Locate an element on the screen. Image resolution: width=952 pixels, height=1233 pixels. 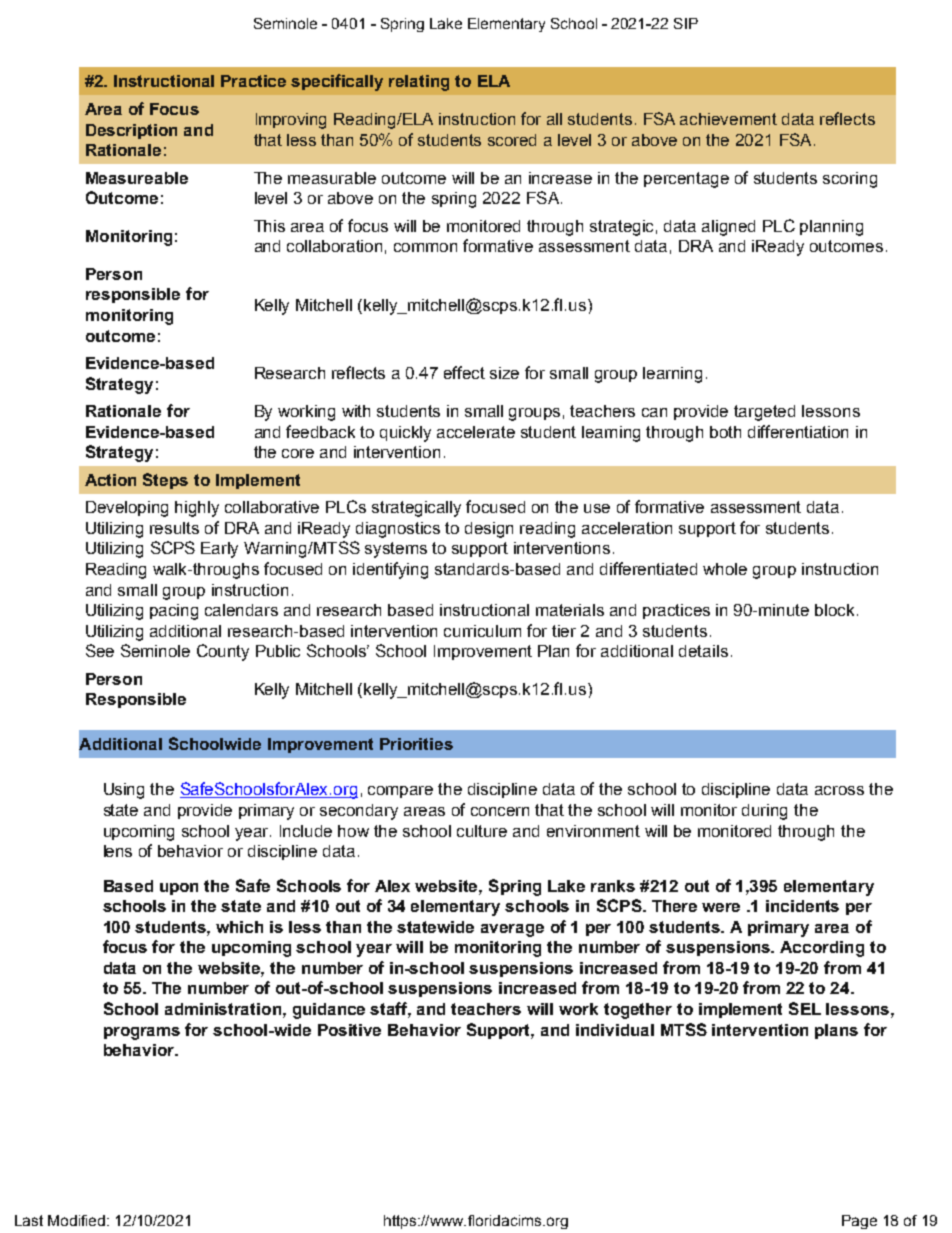
Positive is located at coordinates (349, 1030).
